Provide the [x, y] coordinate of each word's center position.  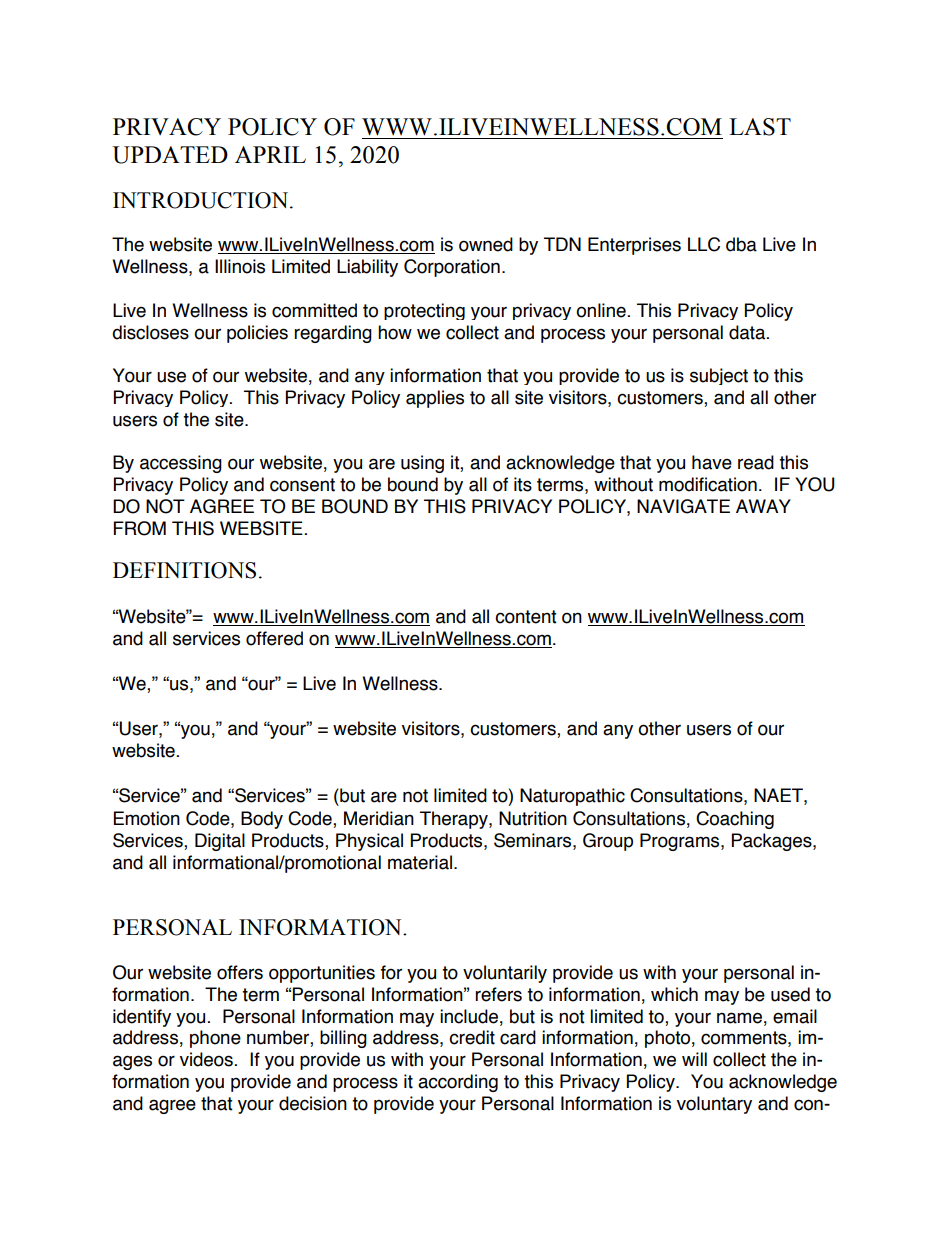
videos [206, 1059]
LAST [760, 127]
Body [262, 820]
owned [486, 244]
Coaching [735, 820]
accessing [181, 464]
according [458, 1083]
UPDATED [170, 155]
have [712, 462]
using [422, 464]
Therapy [455, 820]
